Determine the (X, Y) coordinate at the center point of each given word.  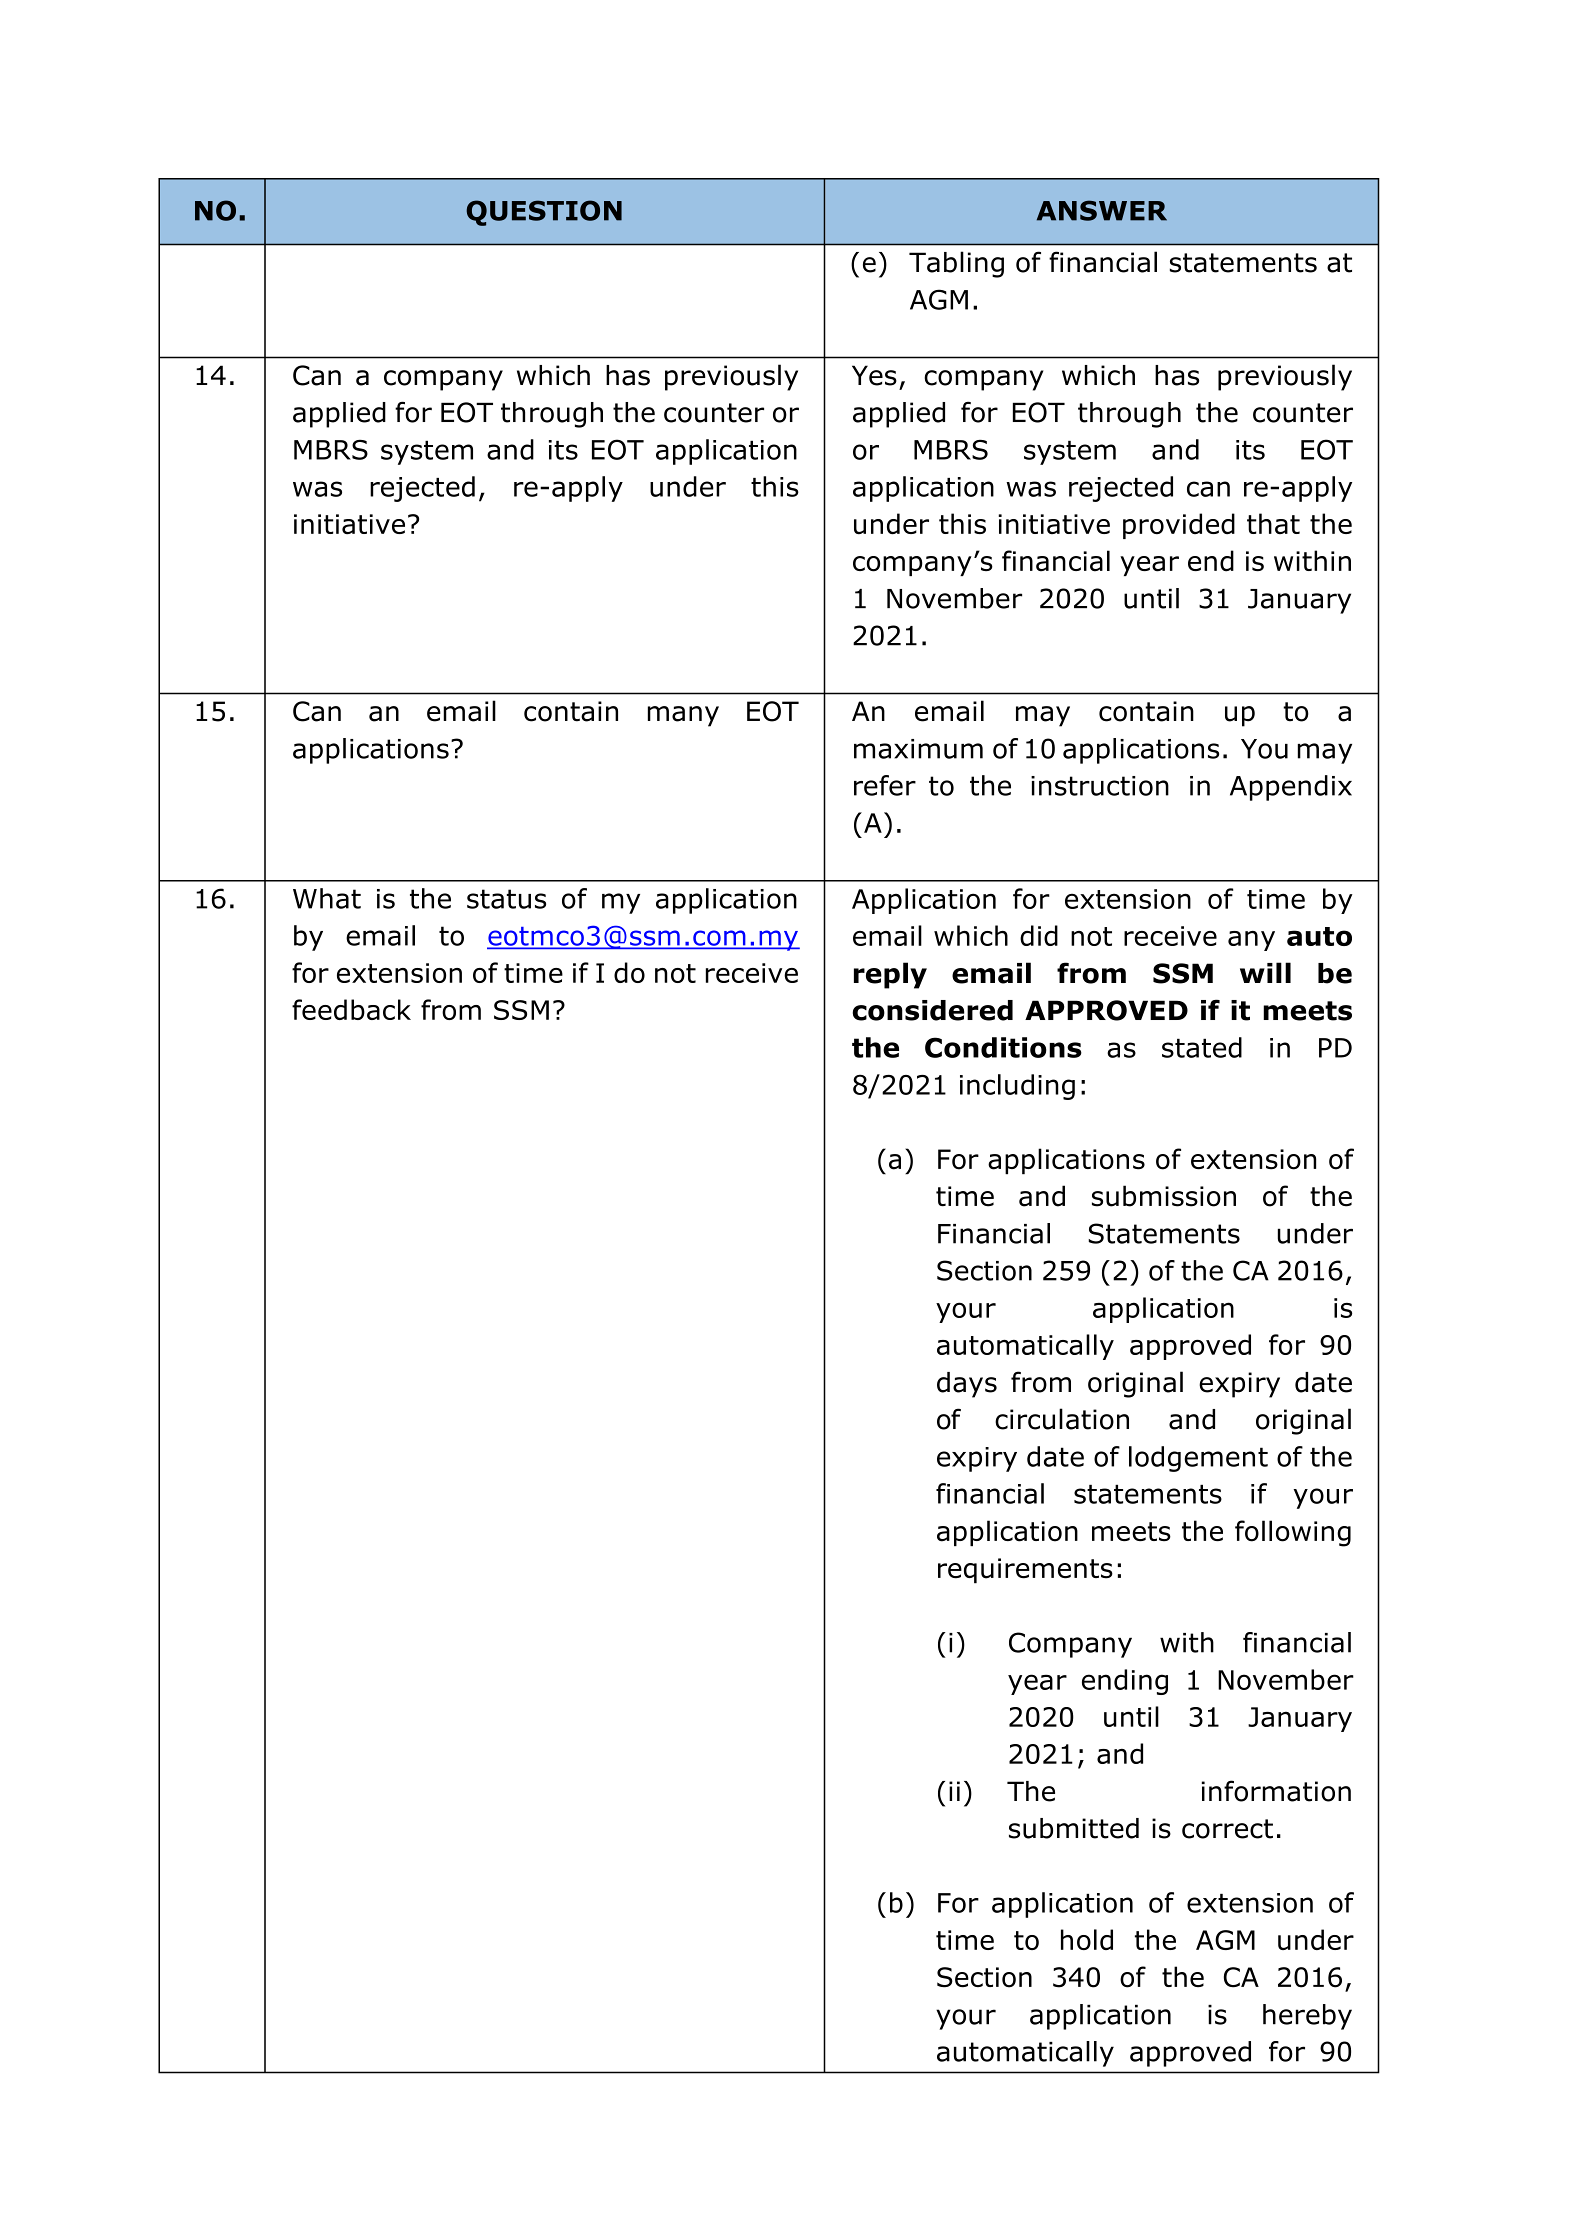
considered (932, 1010)
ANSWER (1102, 210)
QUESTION (544, 213)
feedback (351, 1009)
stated (1202, 1047)
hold (1087, 1939)
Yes (874, 375)
